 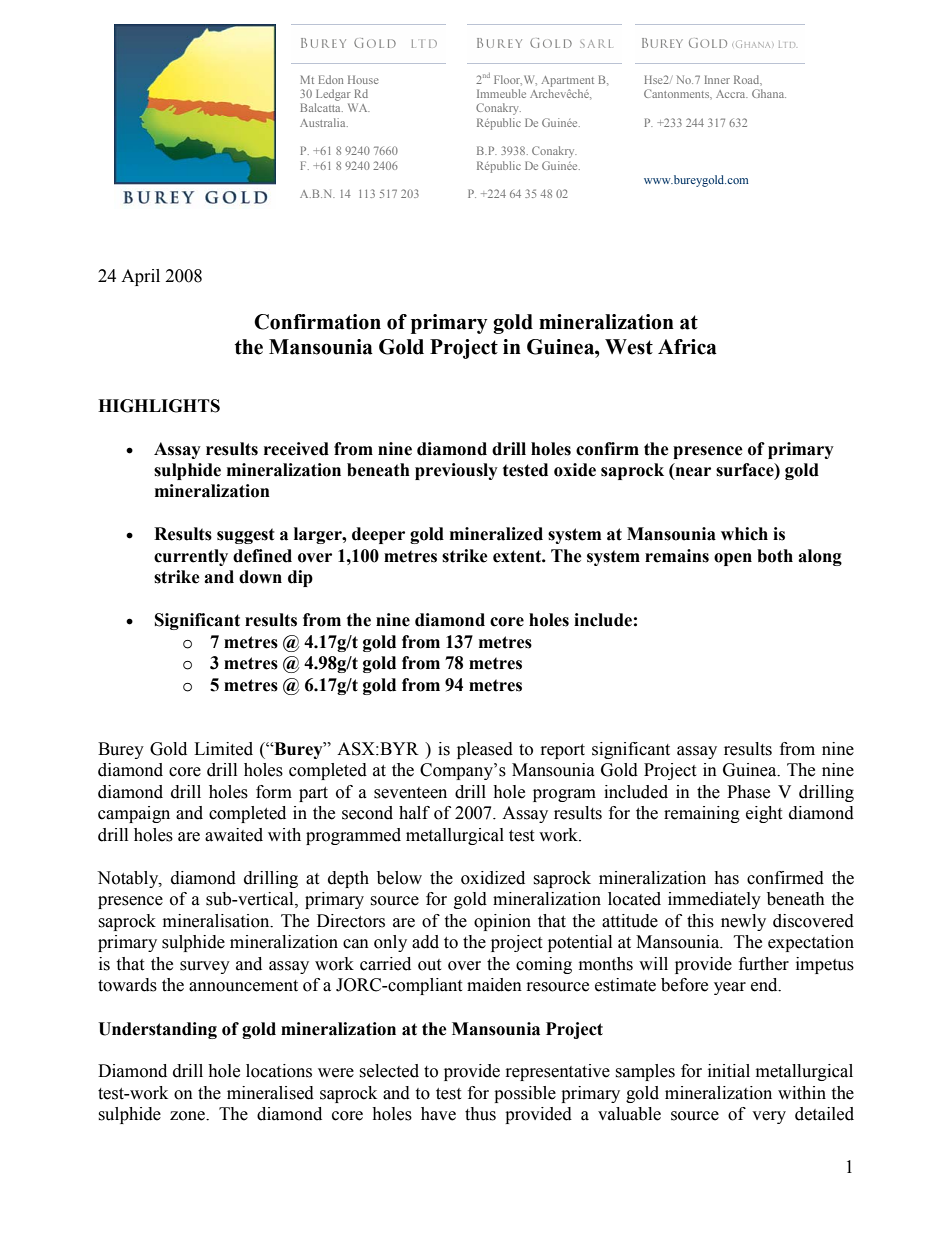 I want to click on near, so click(x=692, y=473).
